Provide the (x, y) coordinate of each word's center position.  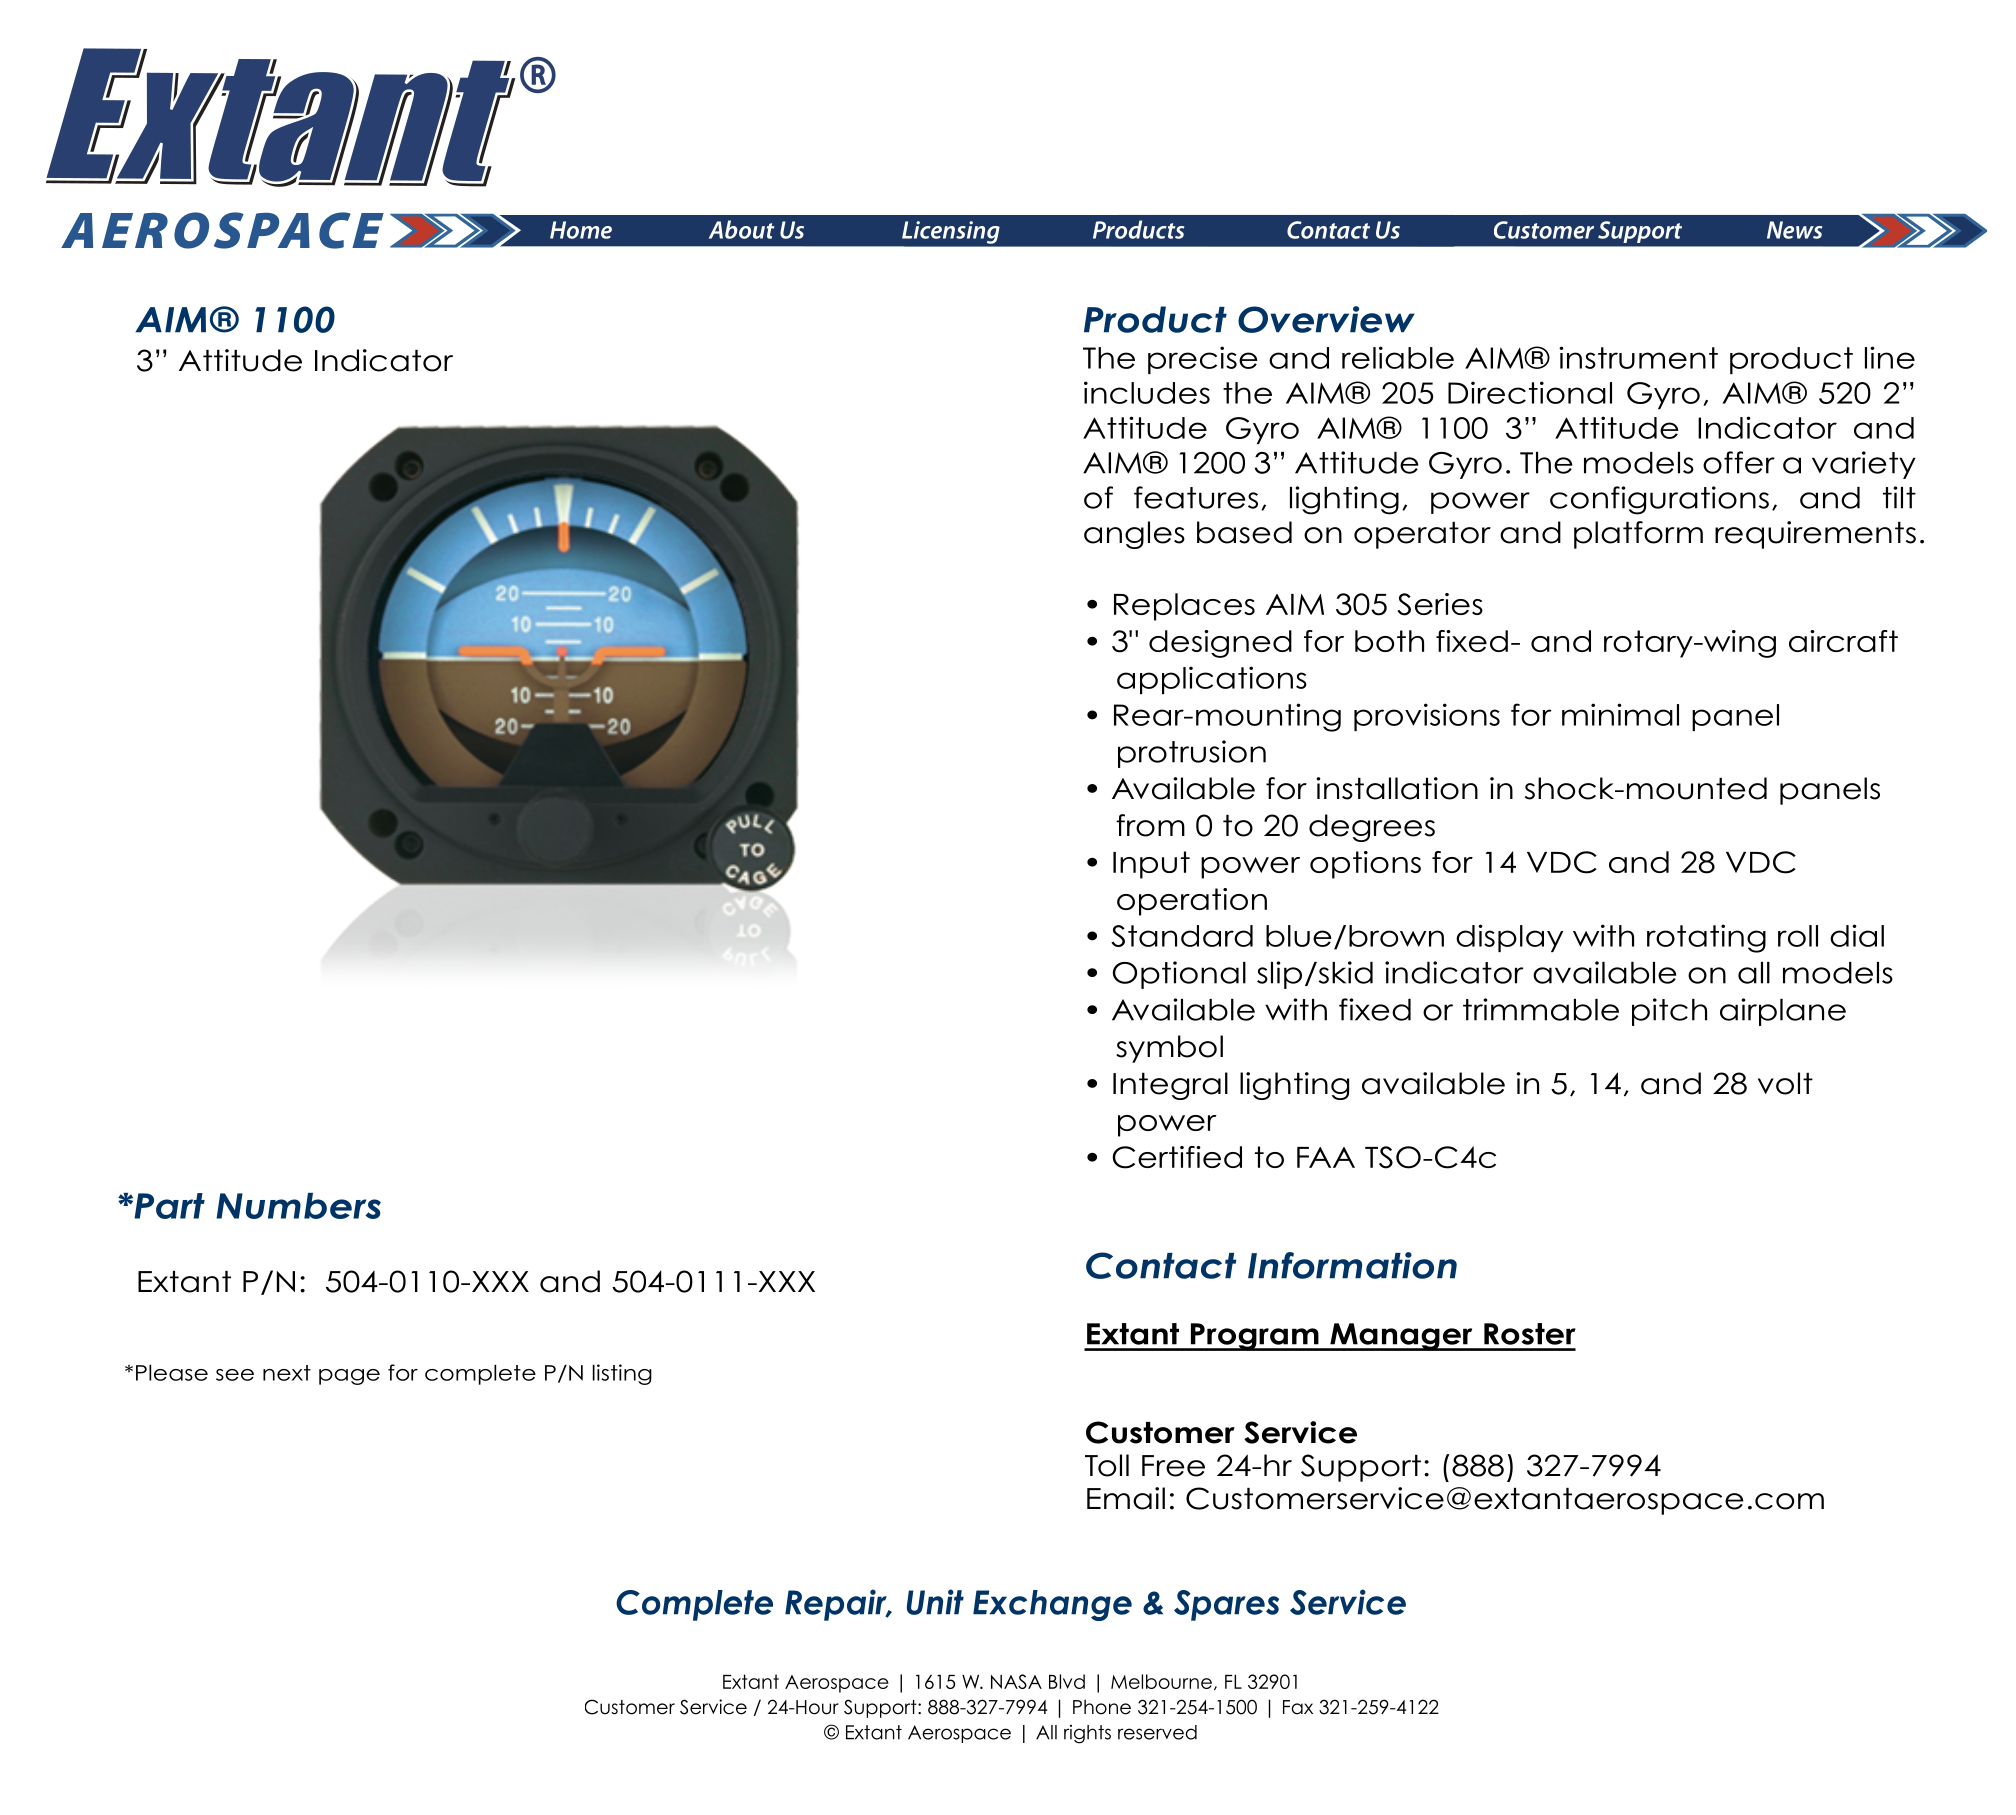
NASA (1016, 1681)
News (1794, 230)
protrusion (1192, 754)
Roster (1530, 1334)
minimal (1620, 714)
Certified (1177, 1157)
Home (581, 230)
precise (1203, 360)
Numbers (298, 1206)
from (1150, 825)
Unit (935, 1602)
